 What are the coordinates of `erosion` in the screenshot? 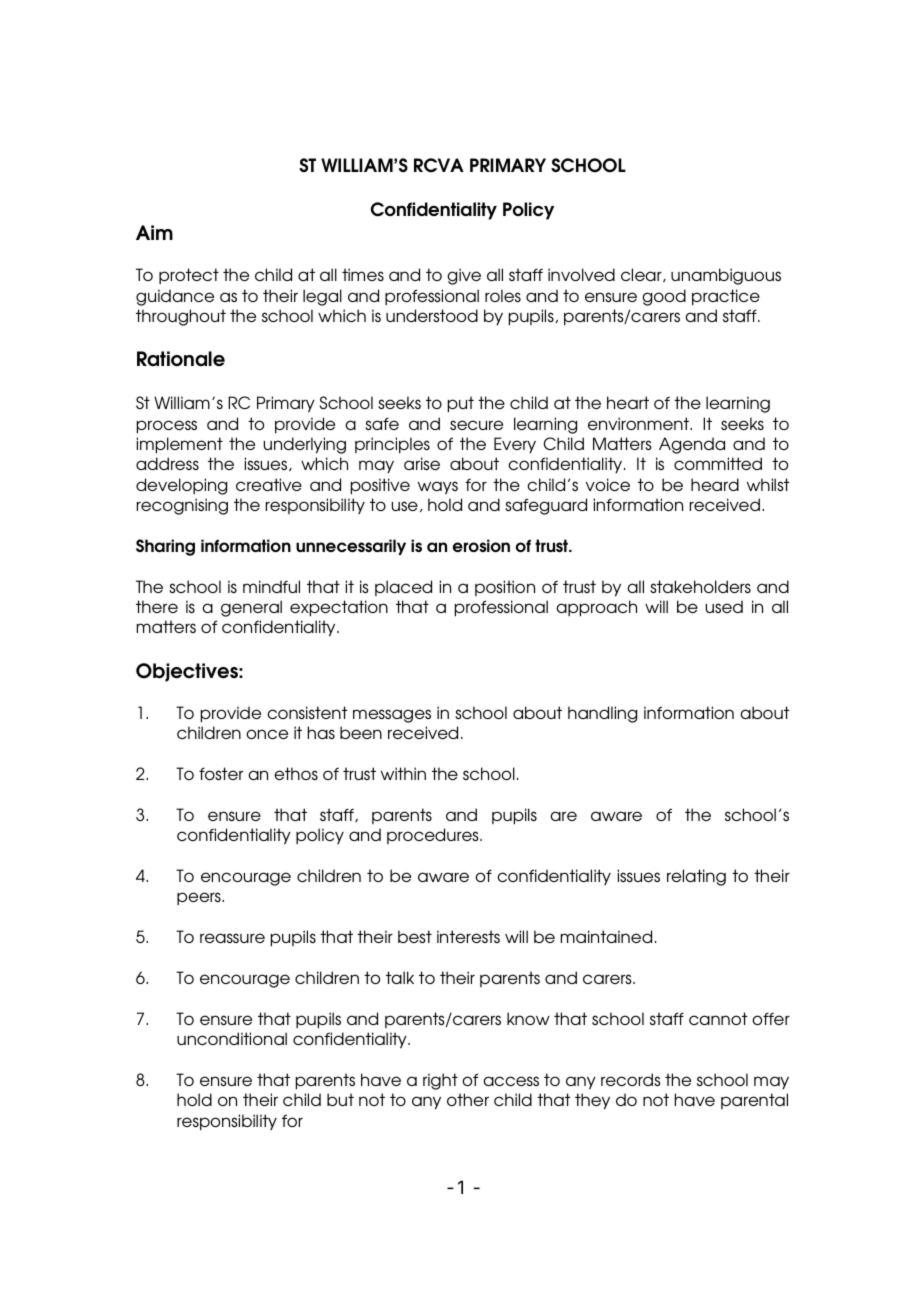 It's located at (481, 545).
